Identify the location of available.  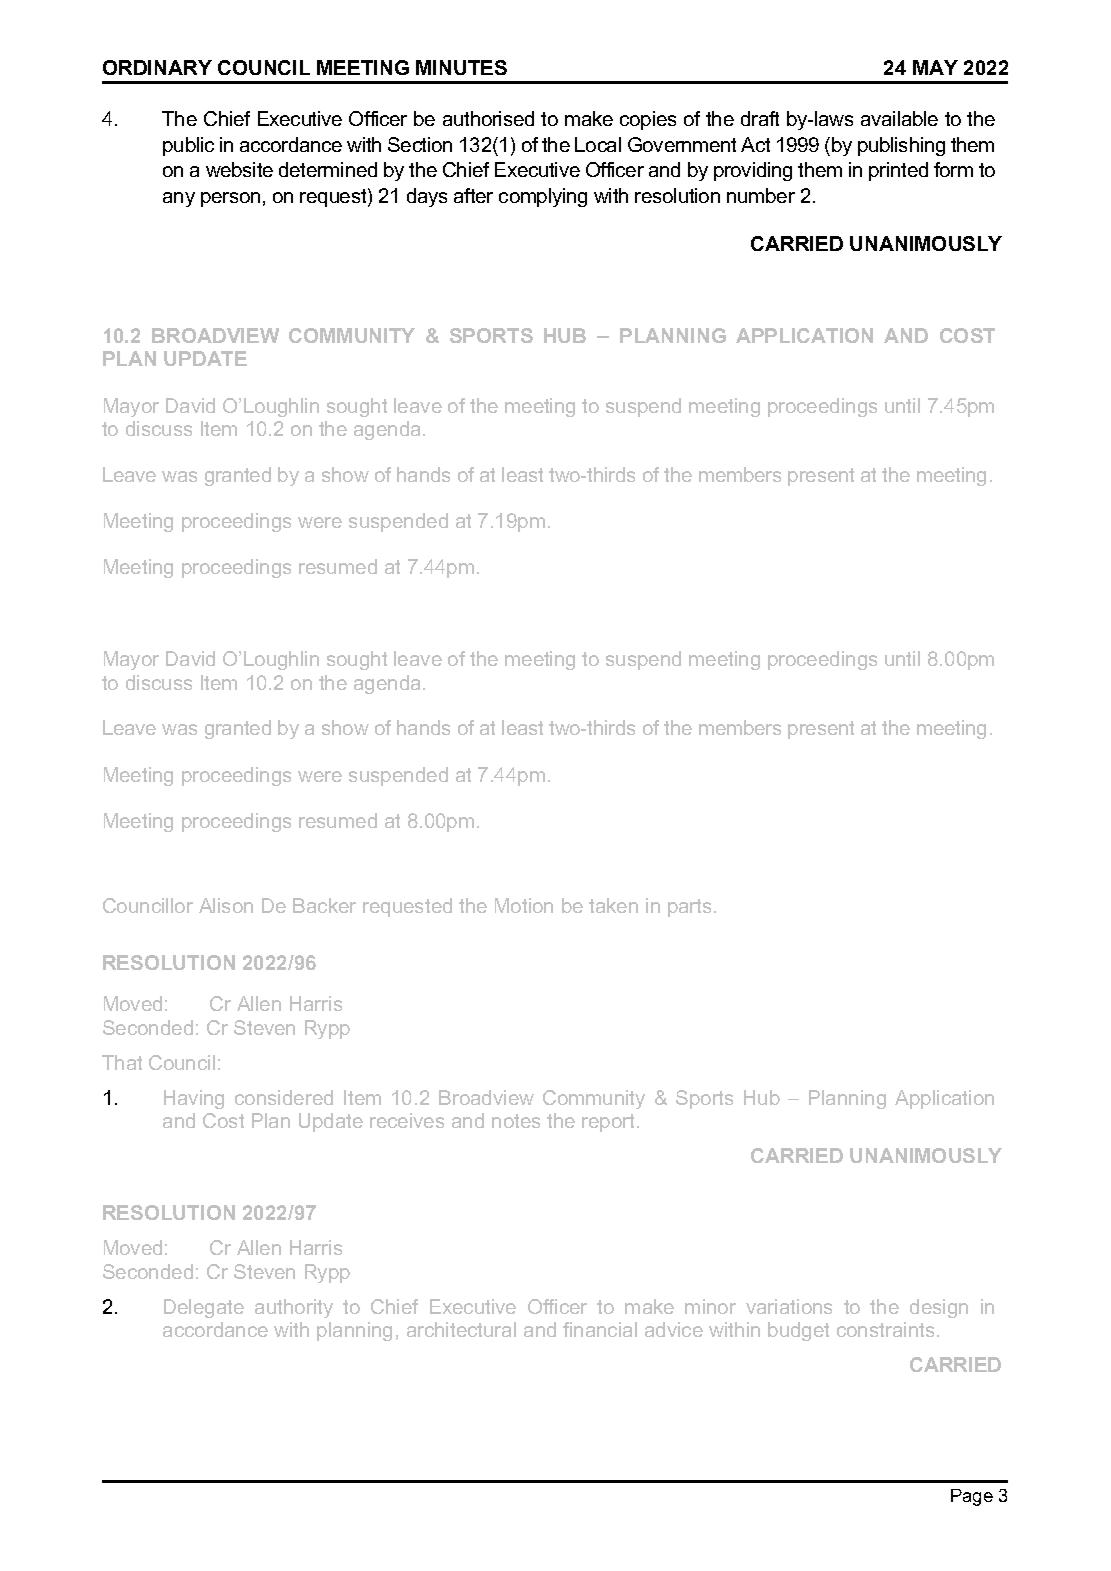
(899, 118).
